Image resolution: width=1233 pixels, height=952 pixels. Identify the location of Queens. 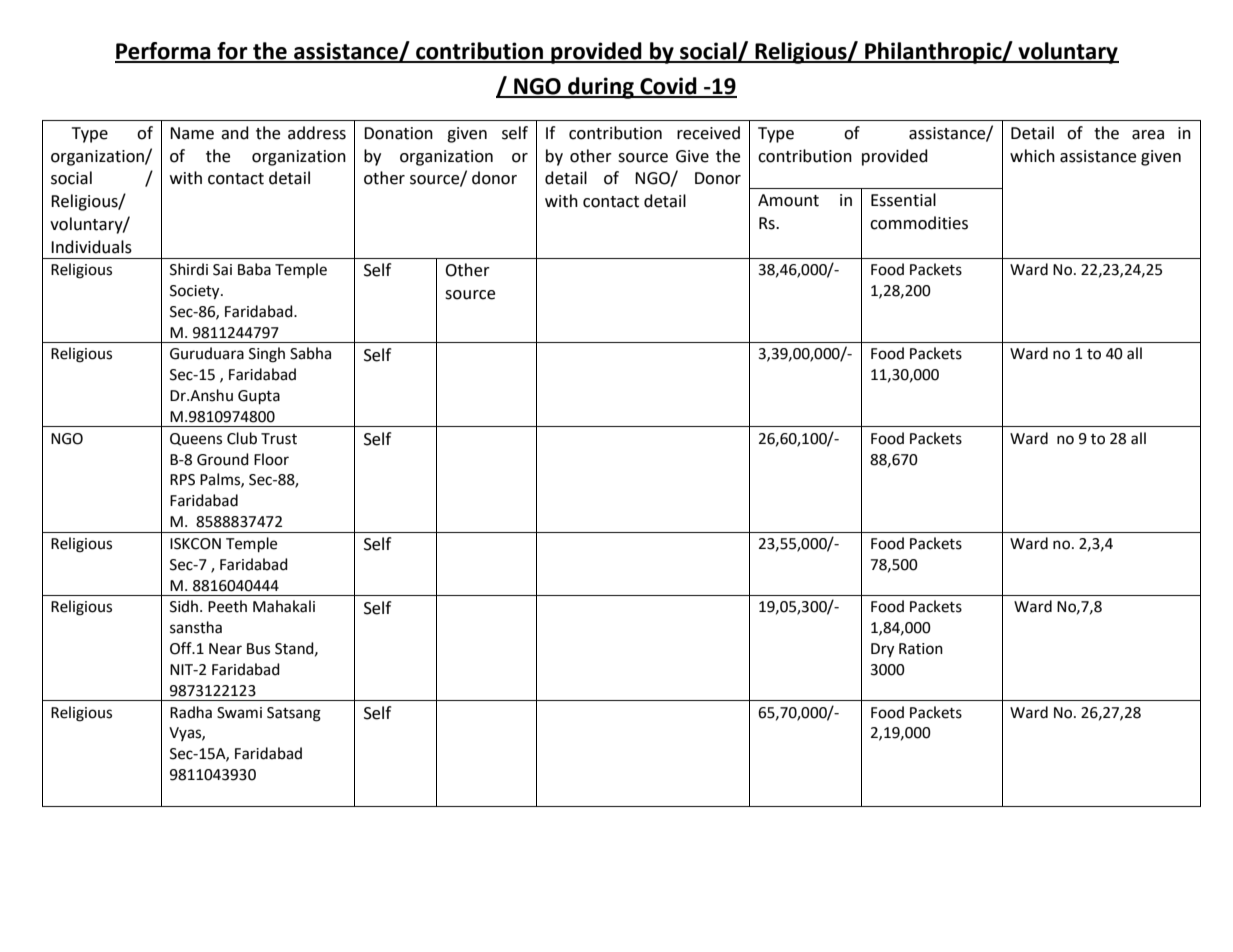
(196, 439).
